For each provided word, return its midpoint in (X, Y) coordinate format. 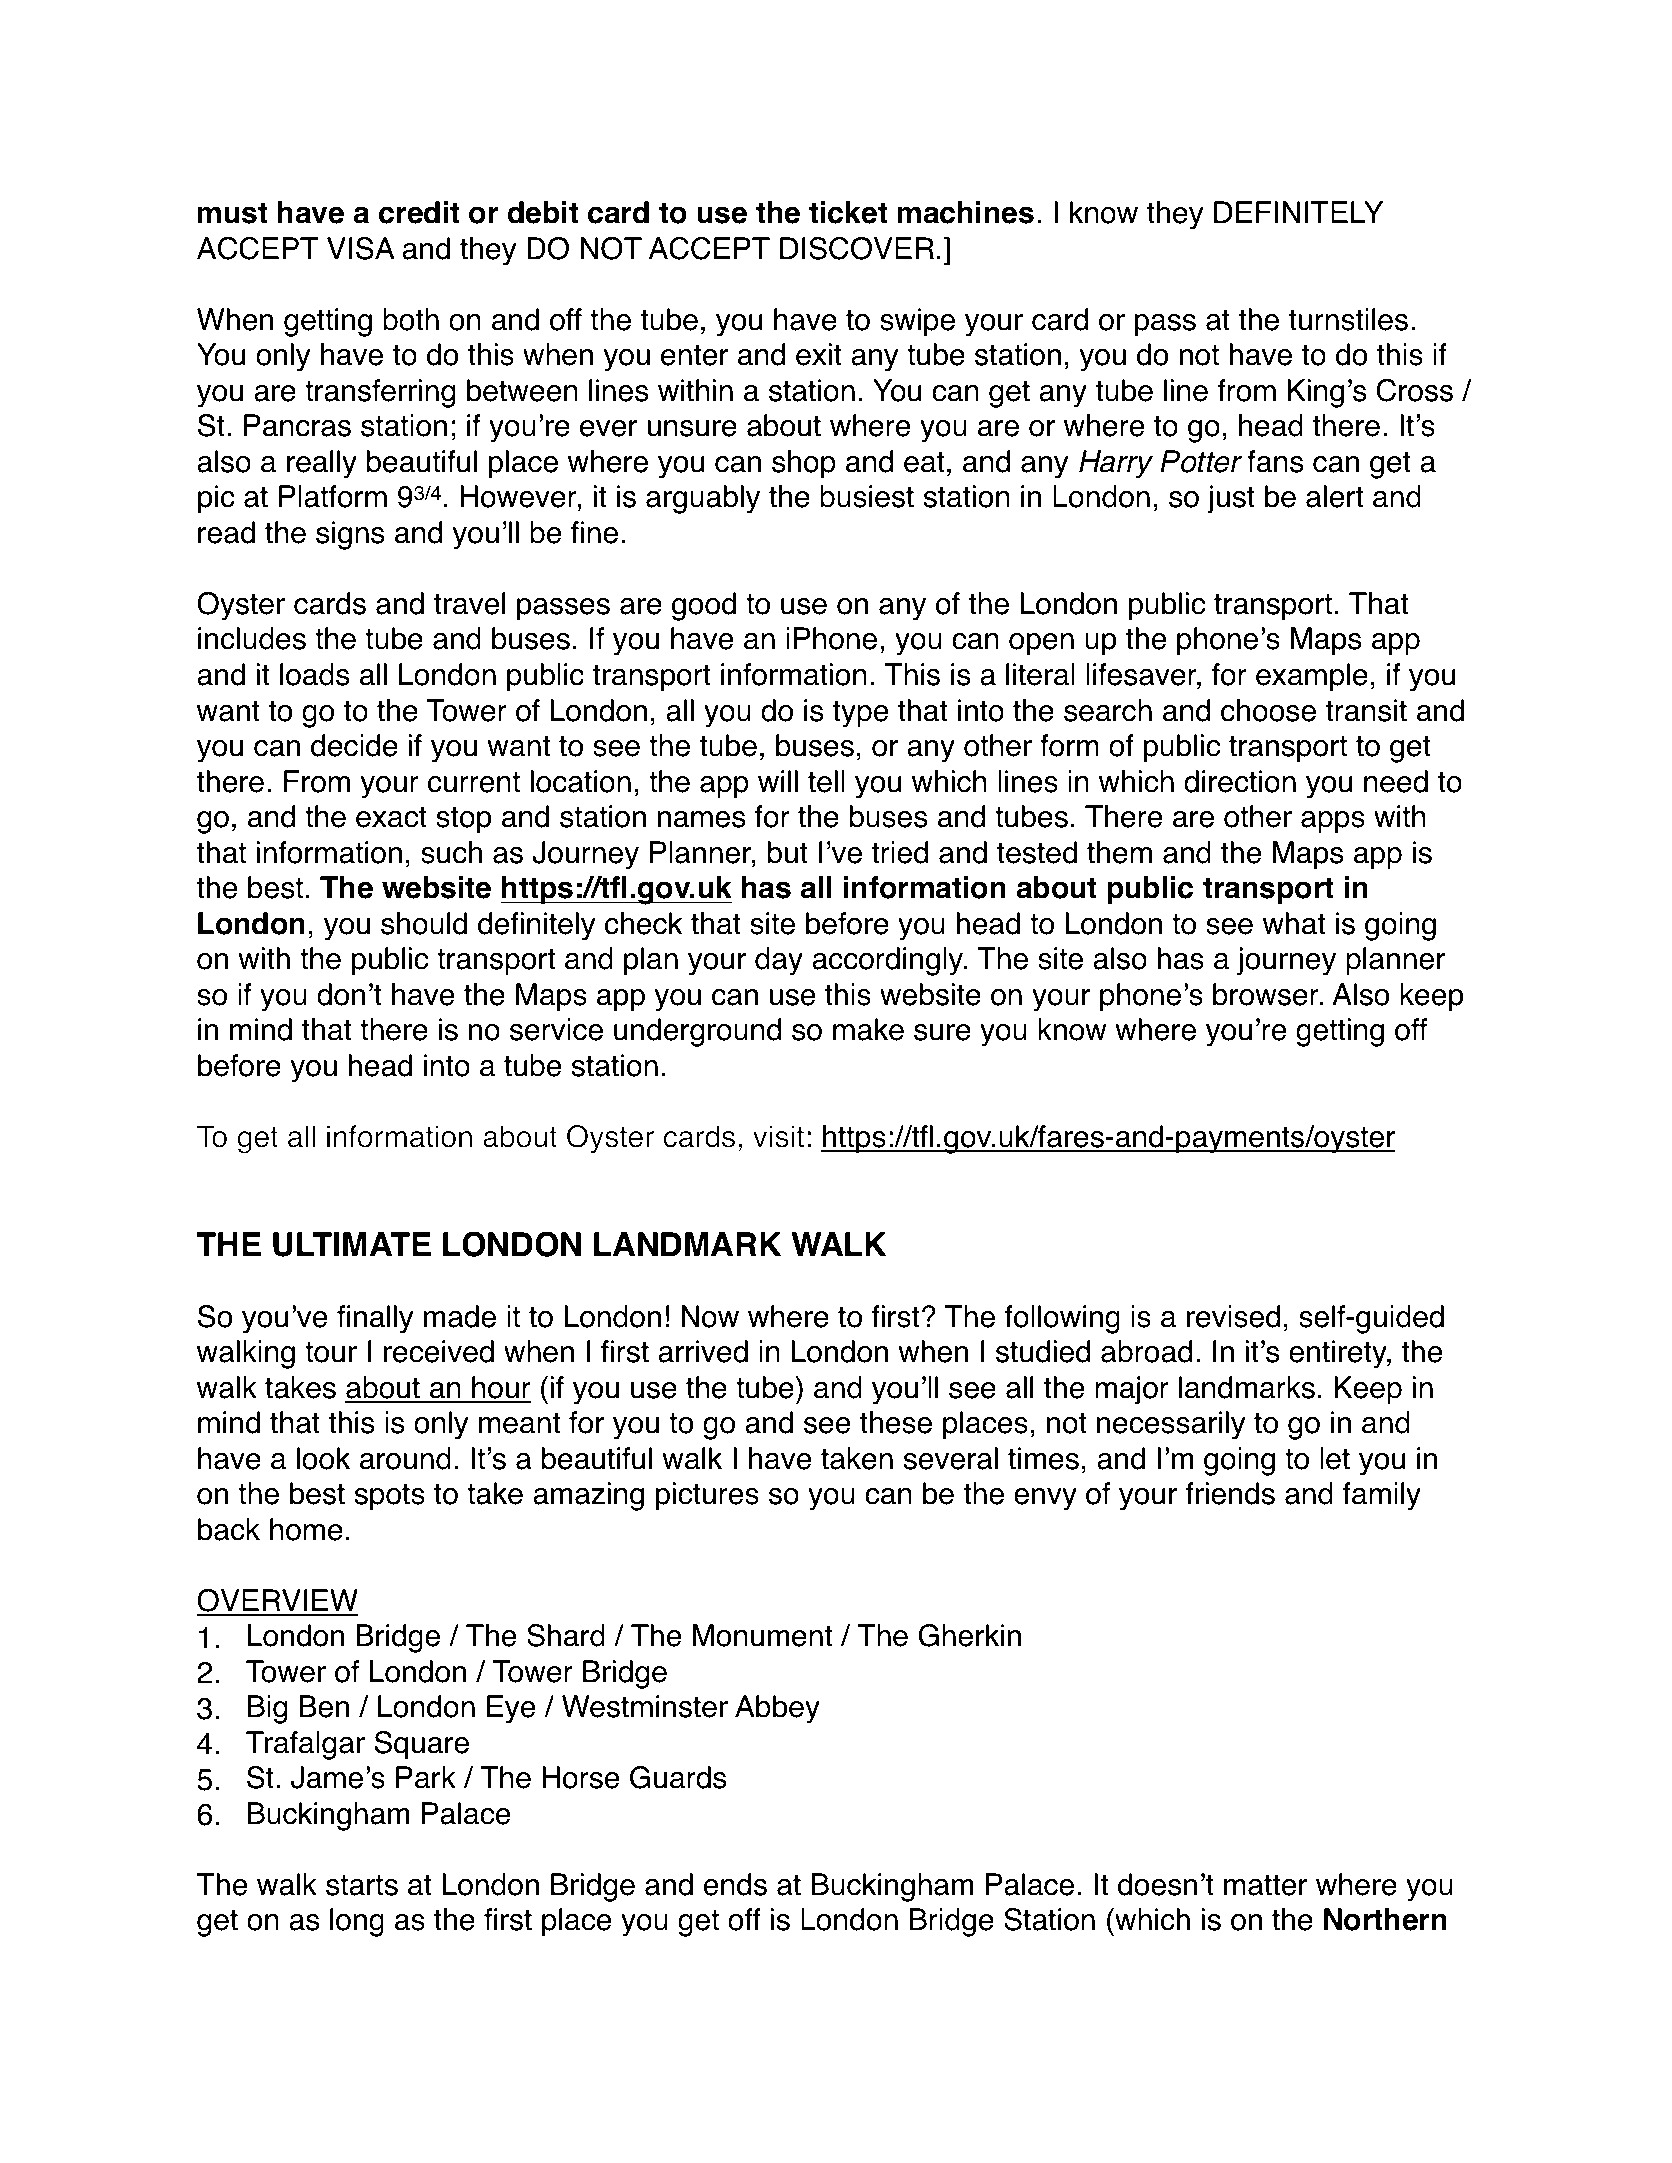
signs (350, 535)
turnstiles (1348, 319)
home (306, 1529)
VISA (361, 248)
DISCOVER (857, 248)
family (1382, 1496)
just (1231, 499)
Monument (762, 1635)
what (1294, 923)
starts (362, 1885)
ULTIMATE (352, 1244)
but (788, 852)
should (424, 923)
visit (778, 1136)
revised (1233, 1316)
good (704, 606)
